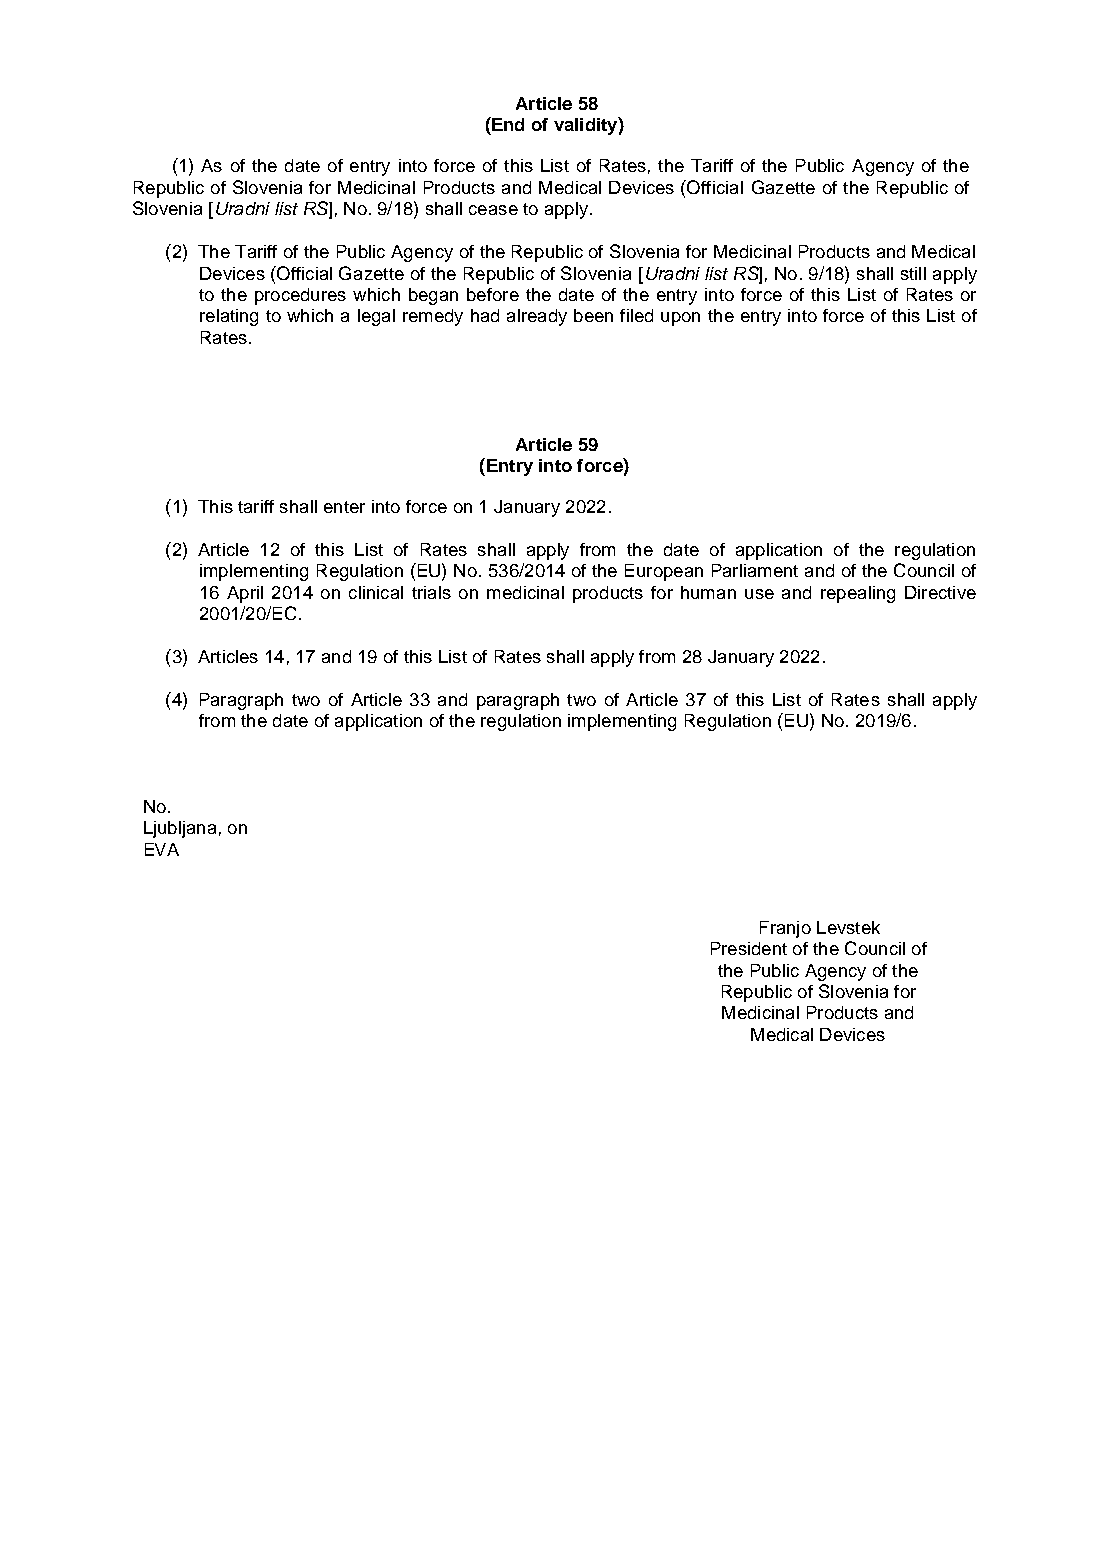 Image resolution: width=1109 pixels, height=1568 pixels. I want to click on cease, so click(493, 210).
